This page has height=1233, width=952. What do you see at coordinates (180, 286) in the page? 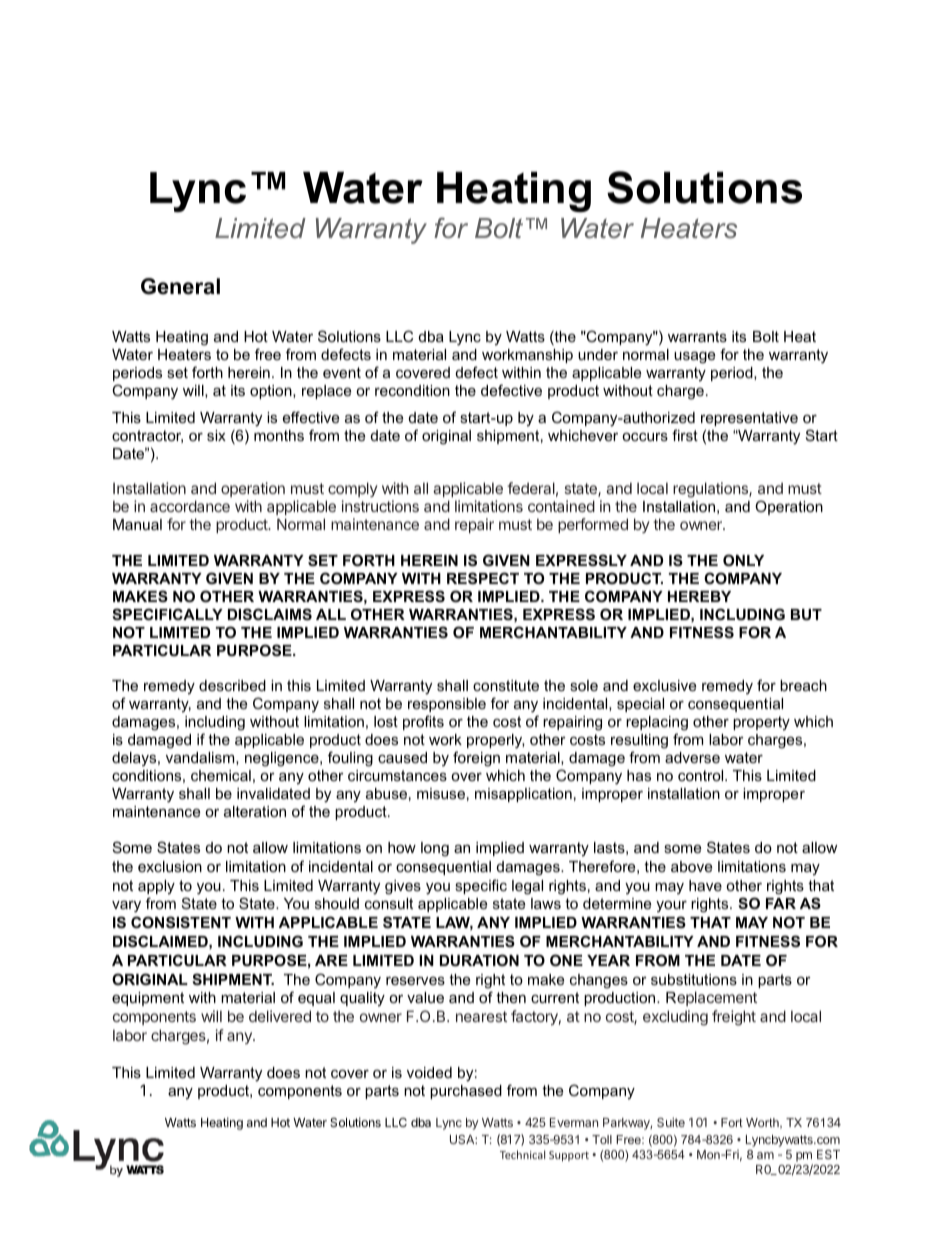
I see `General` at bounding box center [180, 286].
